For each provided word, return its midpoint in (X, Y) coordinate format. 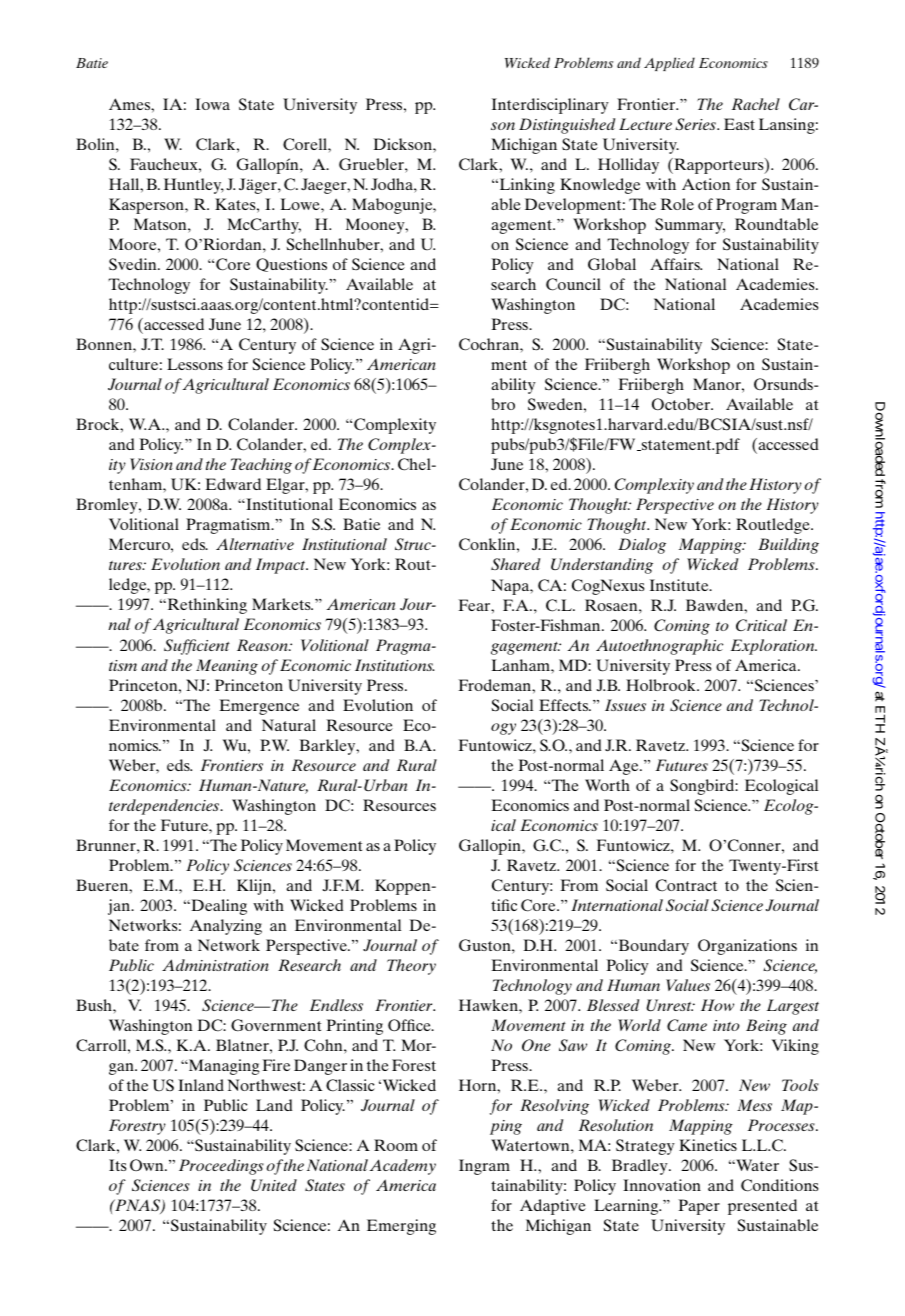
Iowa (212, 104)
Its (117, 1165)
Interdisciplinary (550, 106)
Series (696, 124)
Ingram (484, 1167)
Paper (699, 1207)
